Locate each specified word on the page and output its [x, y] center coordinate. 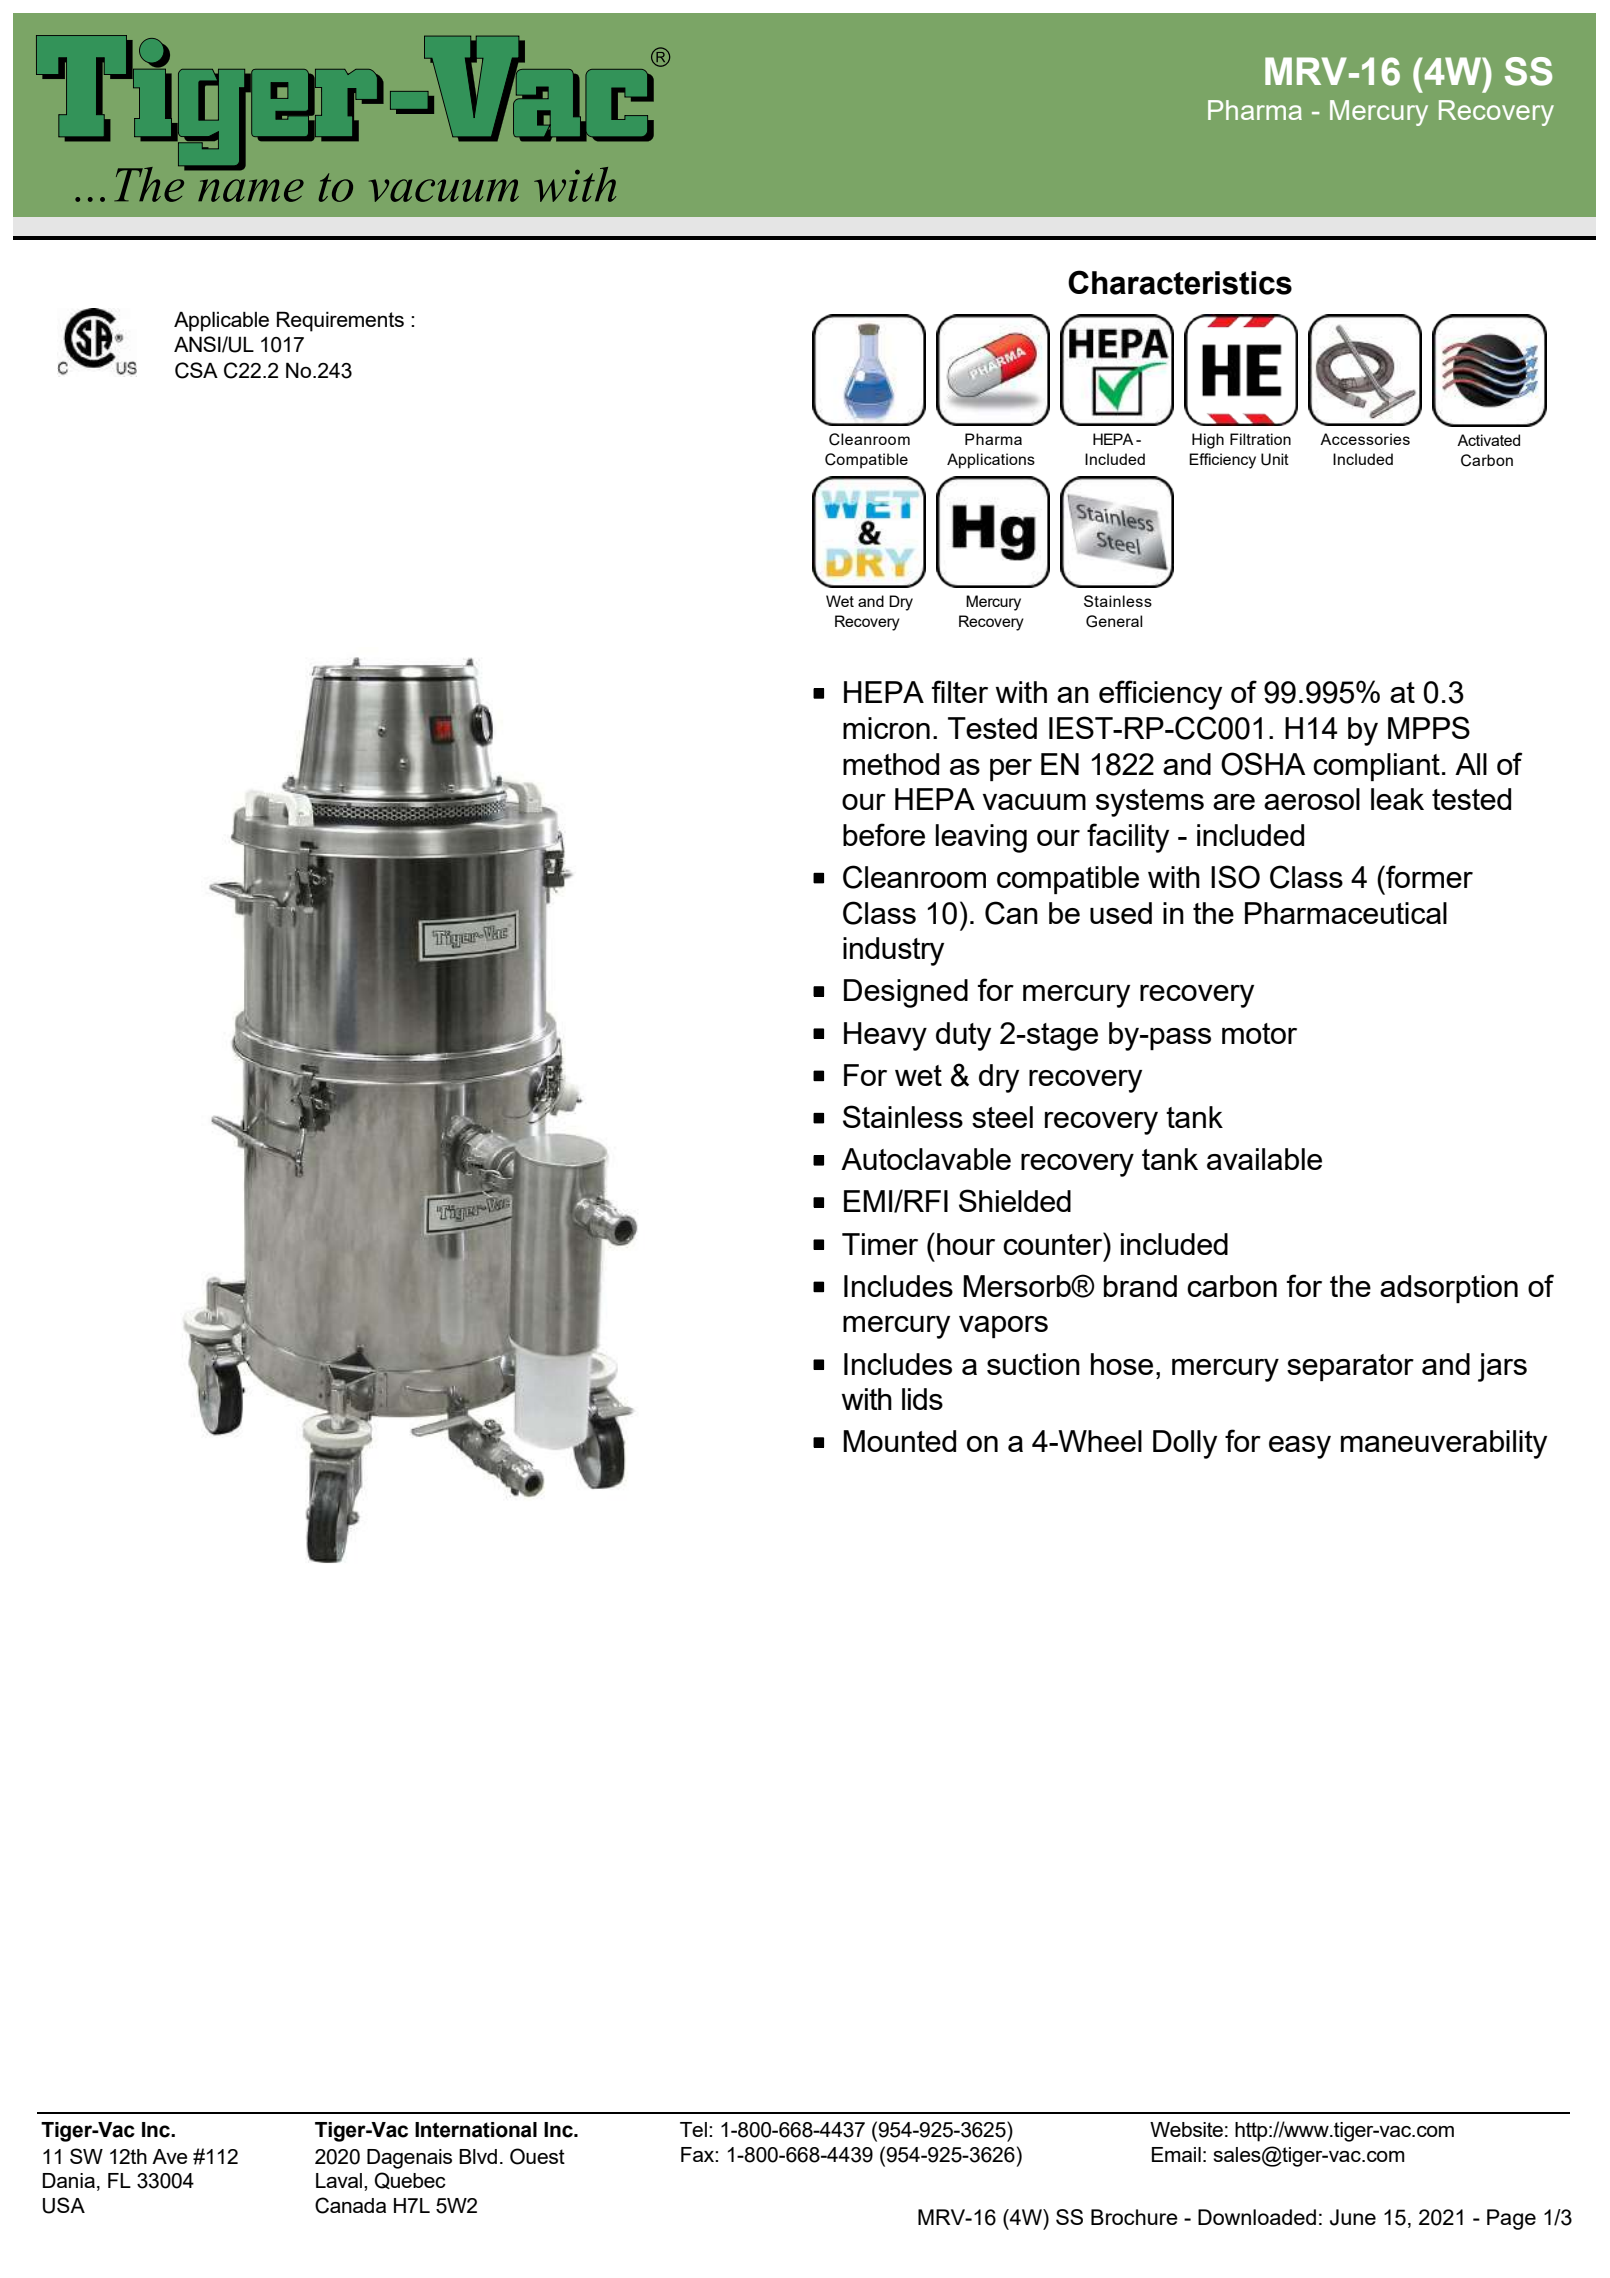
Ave [169, 2156]
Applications [991, 461]
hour [966, 1244]
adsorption [1449, 1289]
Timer [880, 1244]
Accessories [1365, 439]
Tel [693, 2129]
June [1353, 2217]
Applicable [221, 321]
